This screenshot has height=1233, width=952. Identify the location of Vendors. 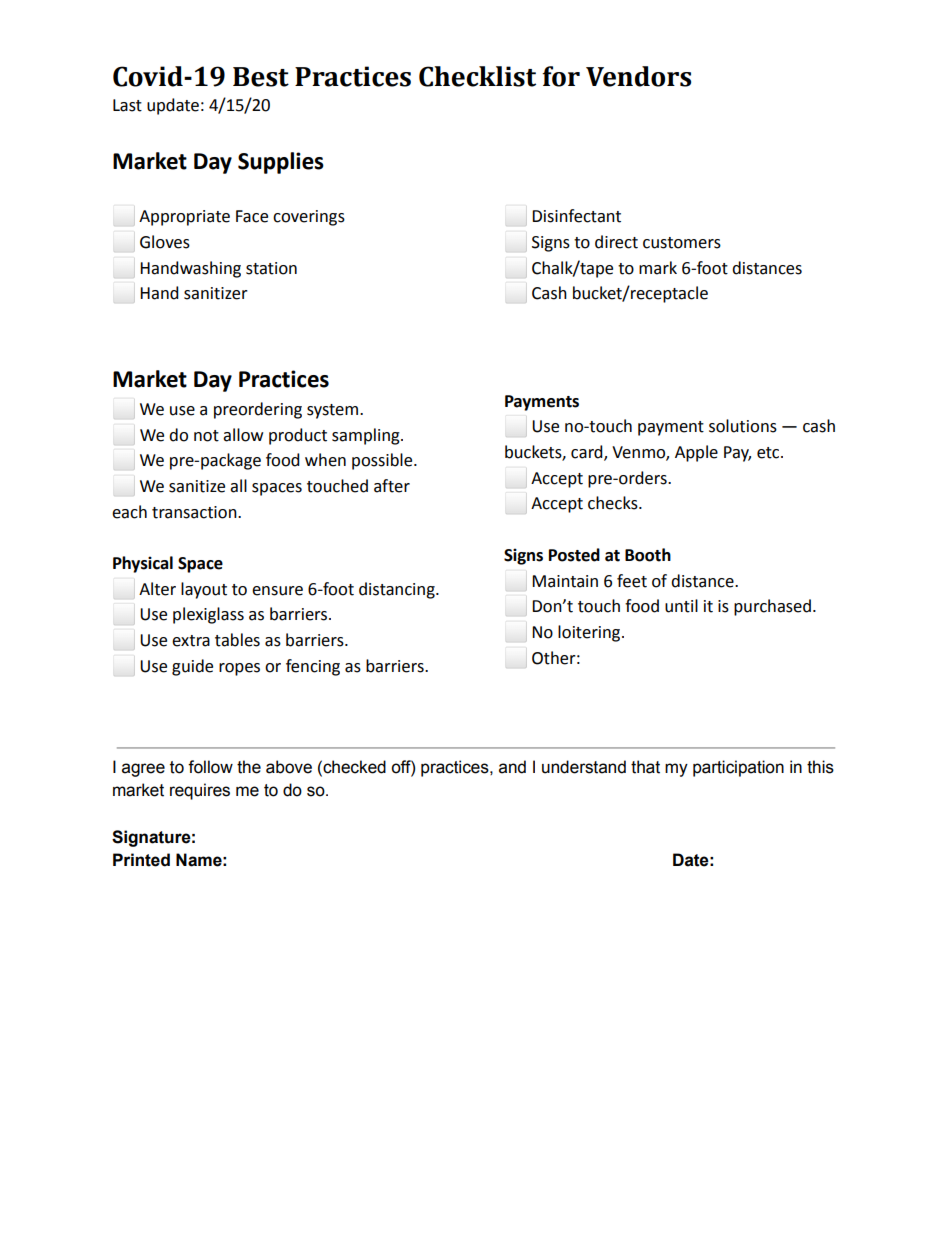
(638, 76).
